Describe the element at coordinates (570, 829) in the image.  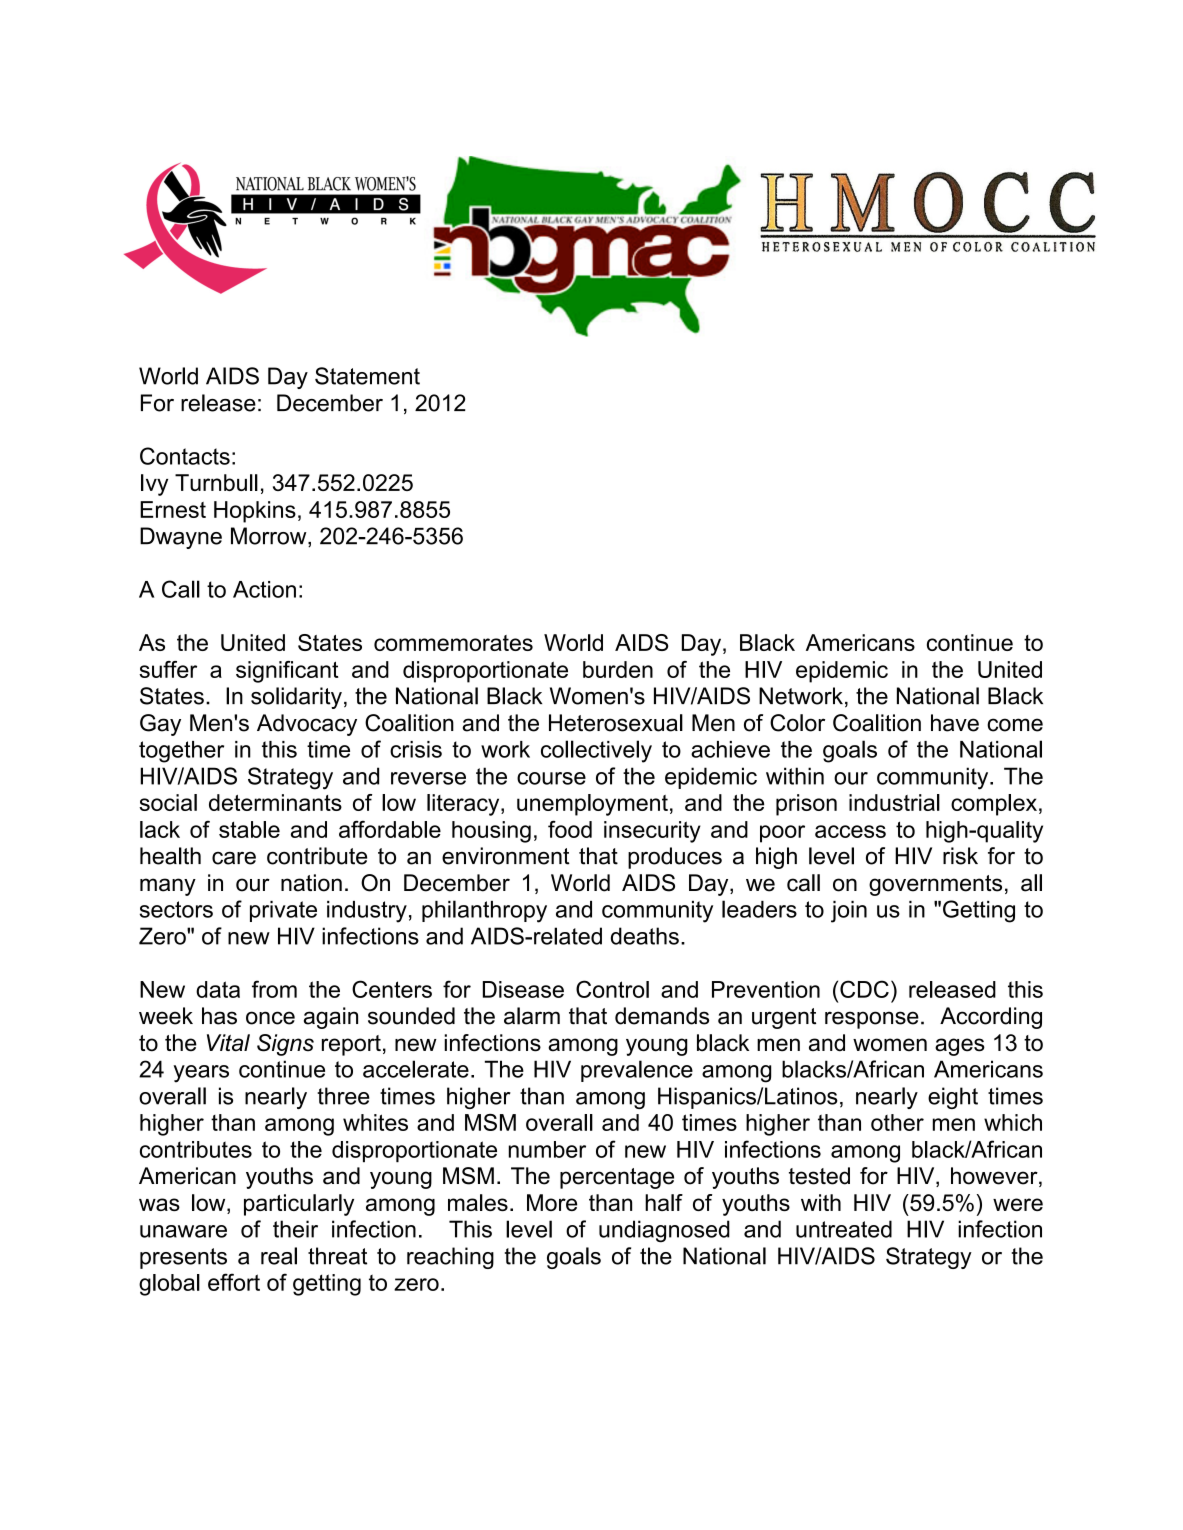
I see `food` at that location.
